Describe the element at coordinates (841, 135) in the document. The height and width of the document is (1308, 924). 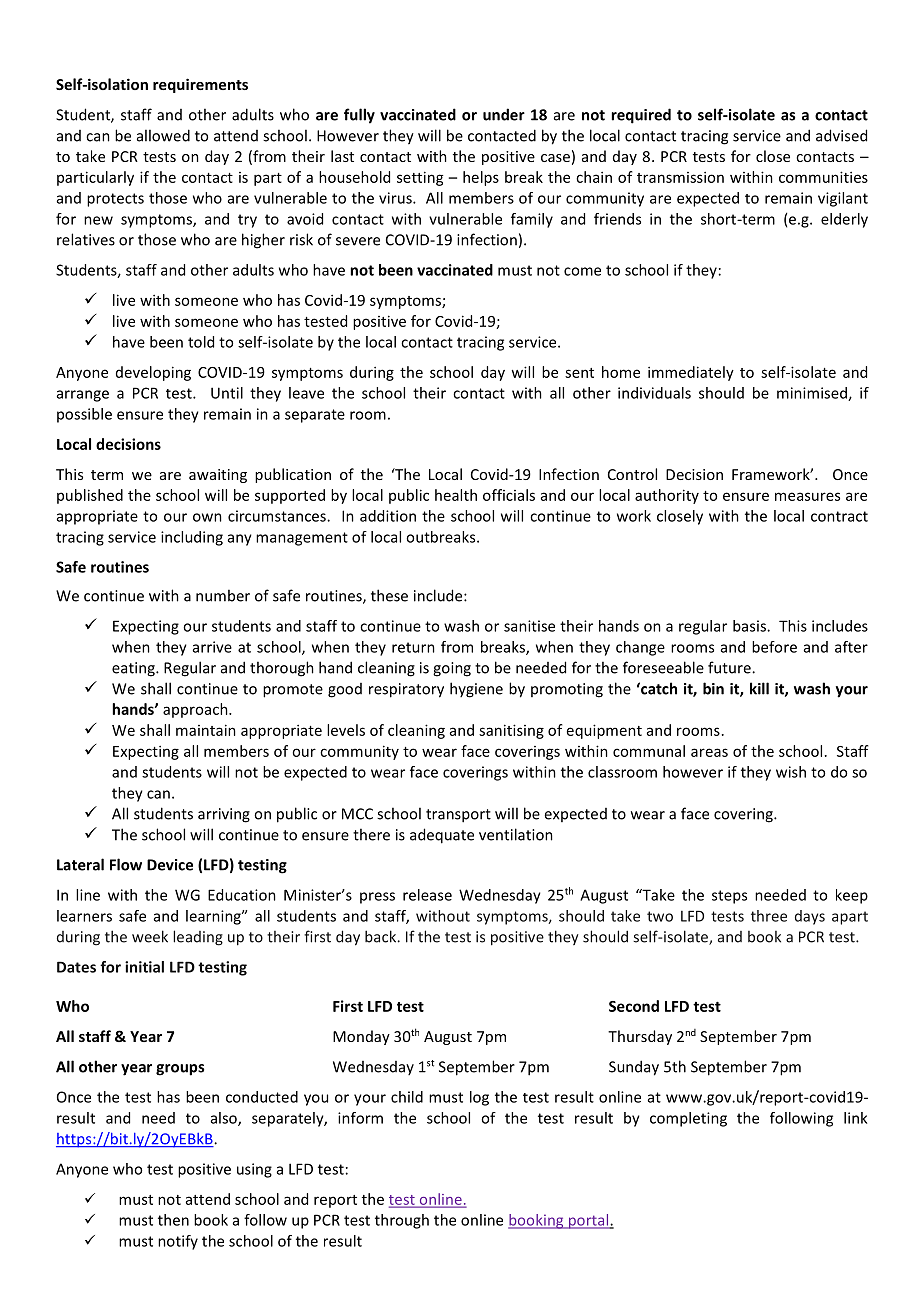
I see `advised` at that location.
